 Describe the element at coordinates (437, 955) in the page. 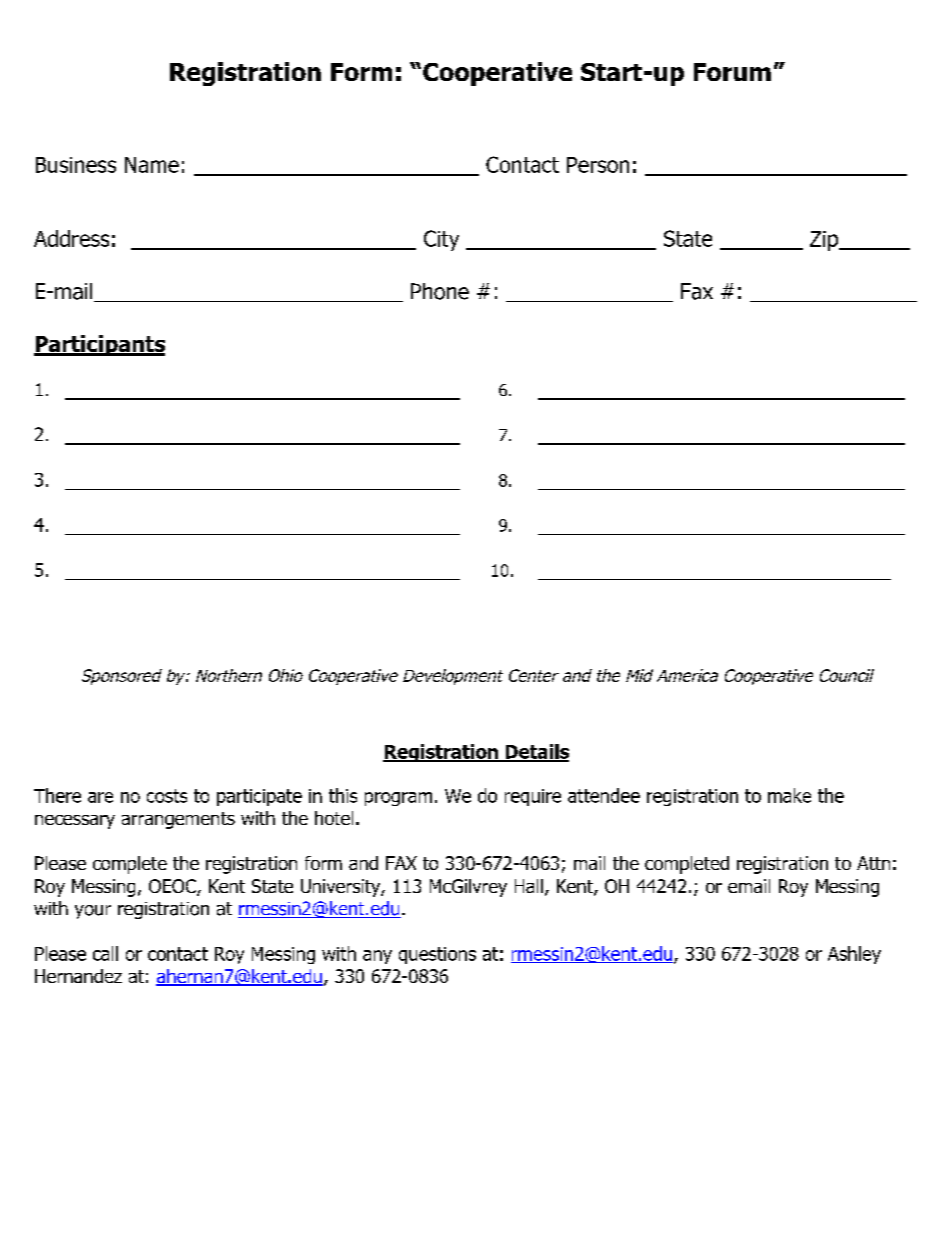

I see `questions` at that location.
